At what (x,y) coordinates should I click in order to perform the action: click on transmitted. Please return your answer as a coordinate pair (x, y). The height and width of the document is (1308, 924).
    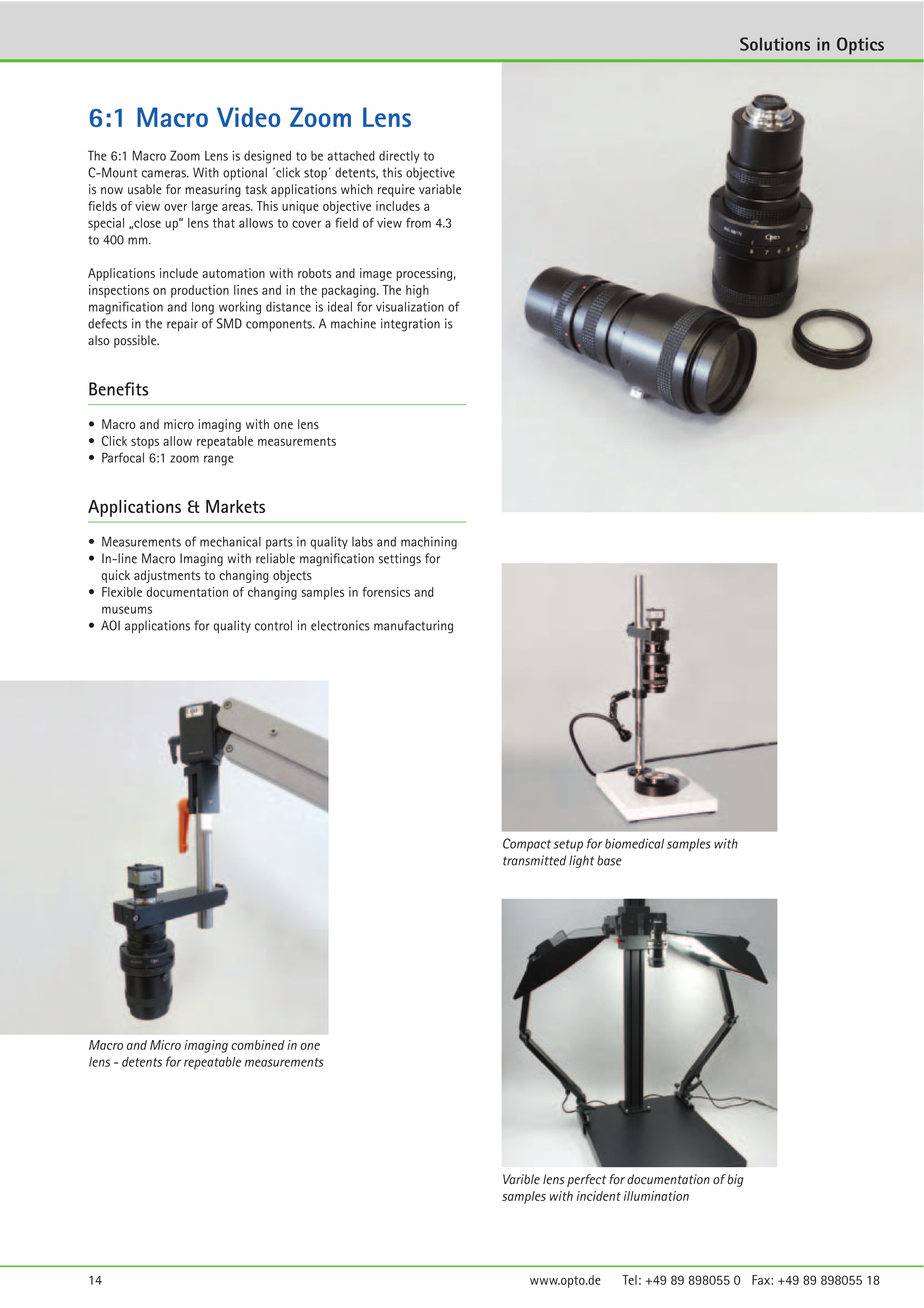
    Looking at the image, I should click on (534, 860).
